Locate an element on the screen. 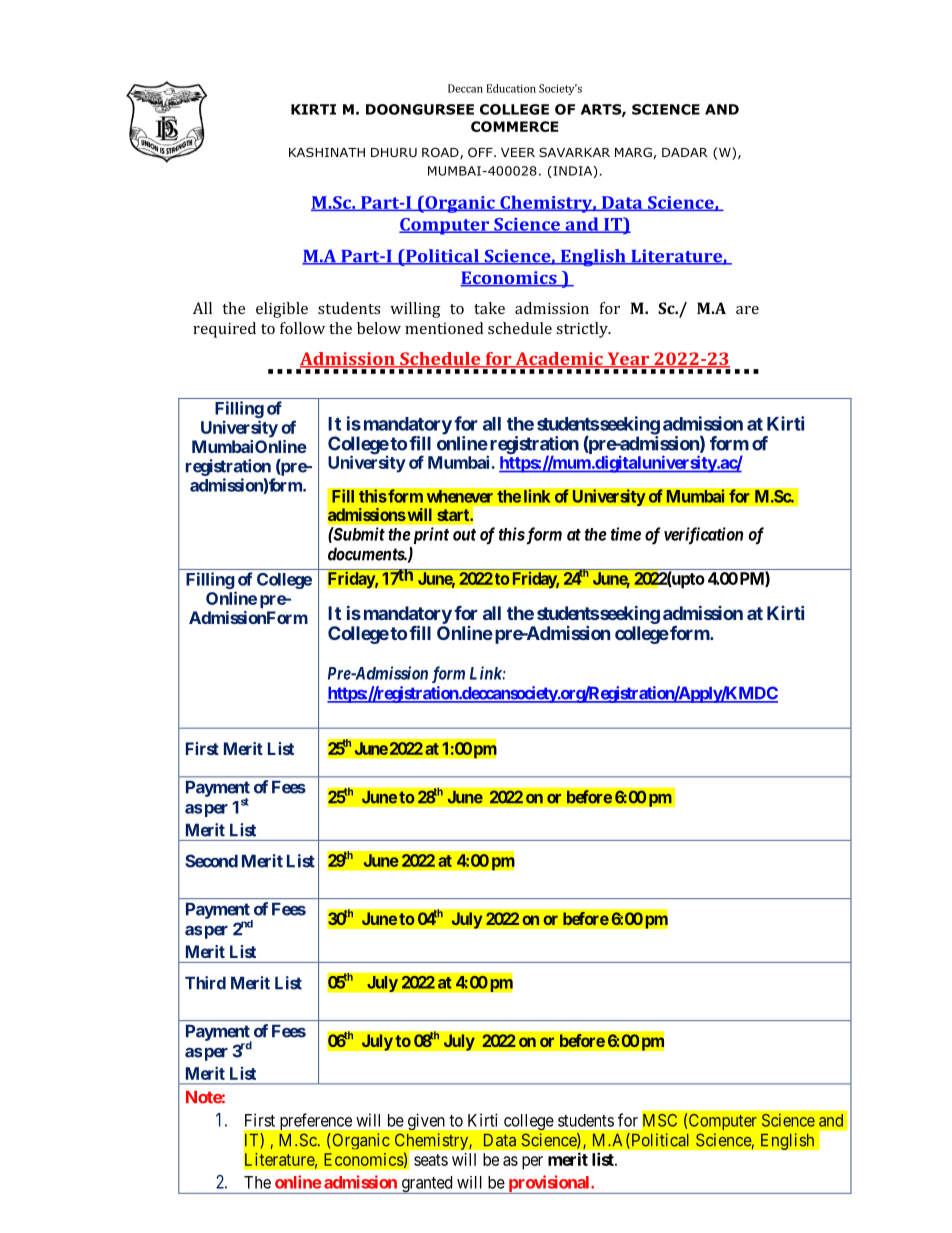 This screenshot has width=952, height=1233. out is located at coordinates (464, 535).
